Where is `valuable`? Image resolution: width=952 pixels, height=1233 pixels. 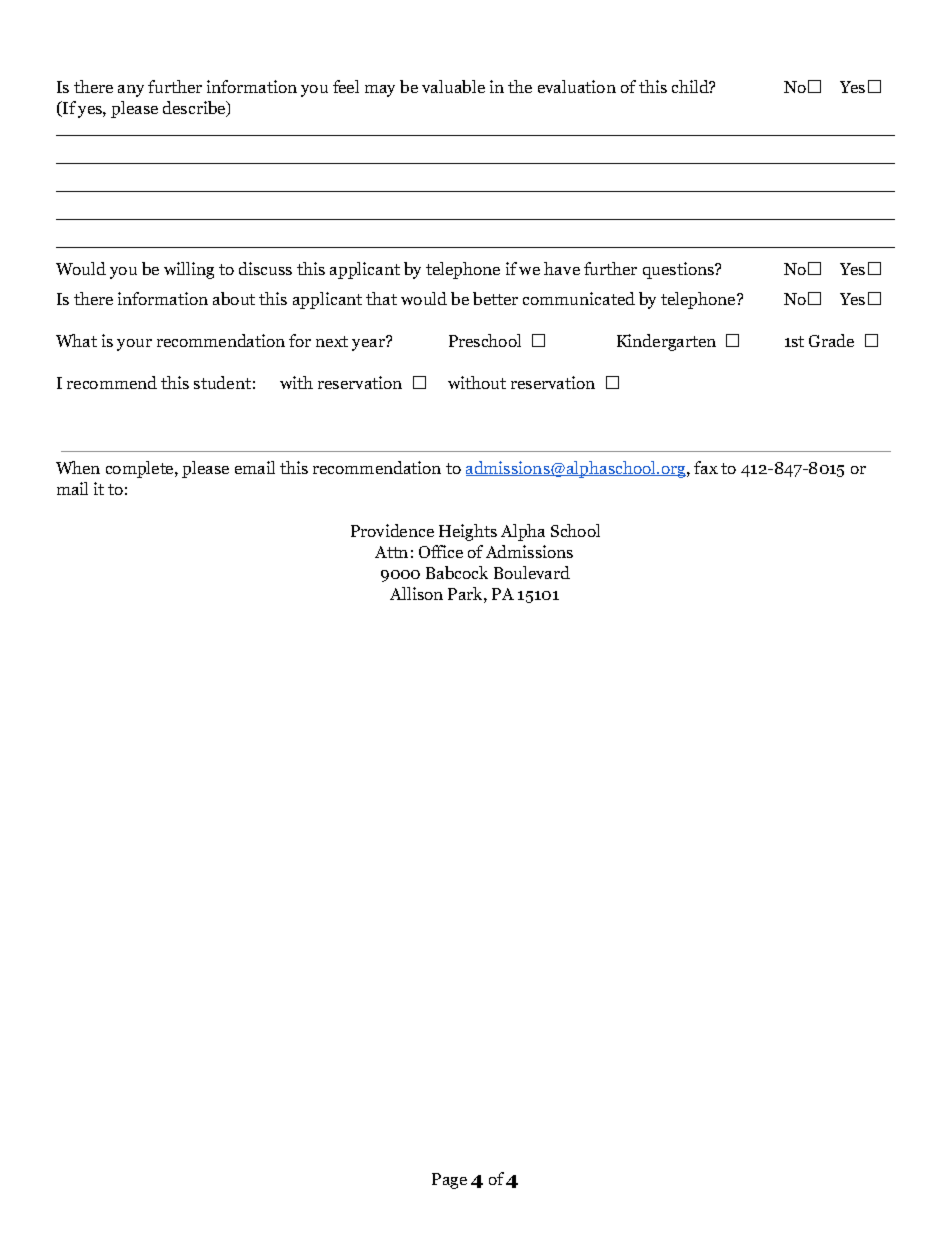 valuable is located at coordinates (453, 86).
